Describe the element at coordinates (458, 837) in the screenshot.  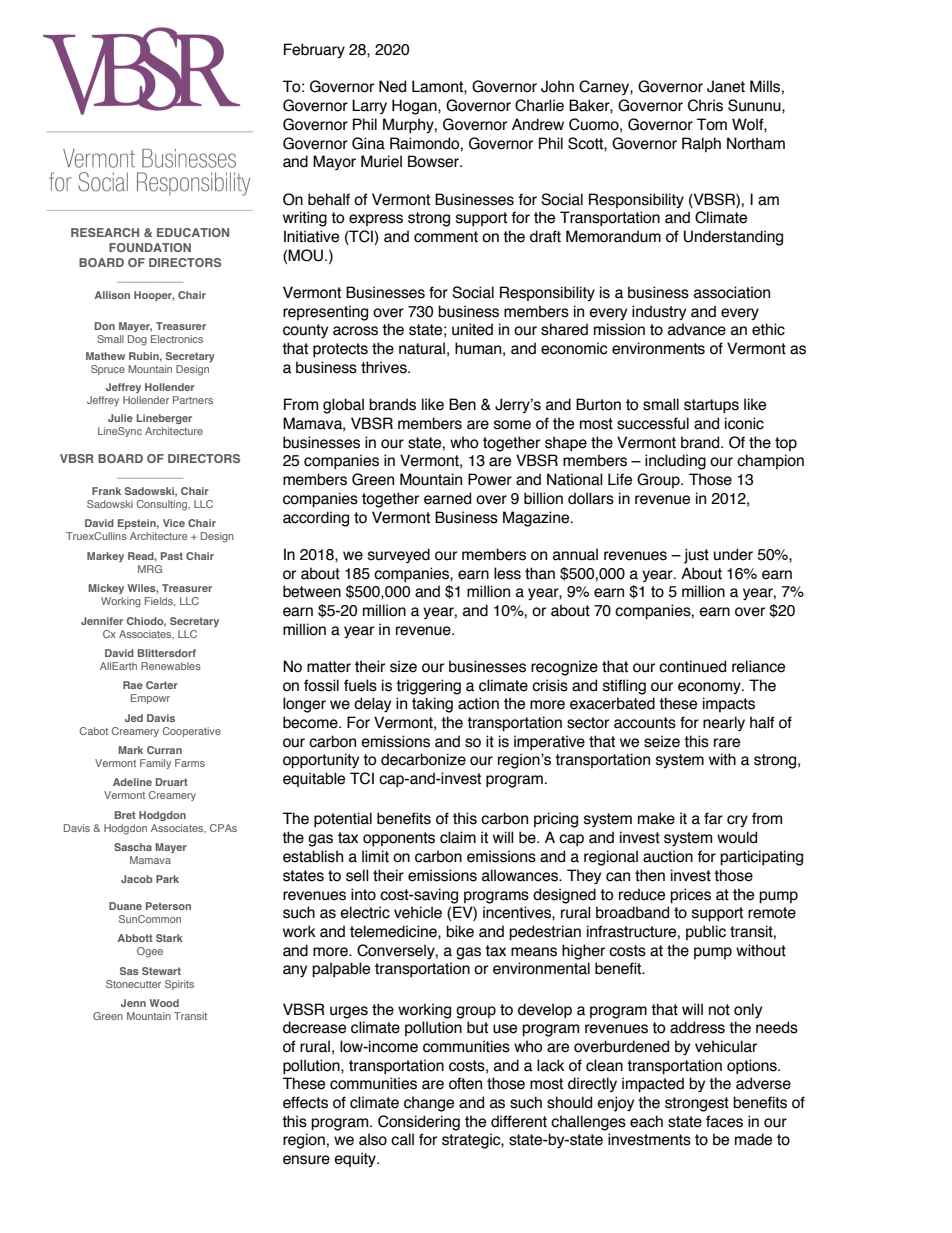
I see `claim` at that location.
